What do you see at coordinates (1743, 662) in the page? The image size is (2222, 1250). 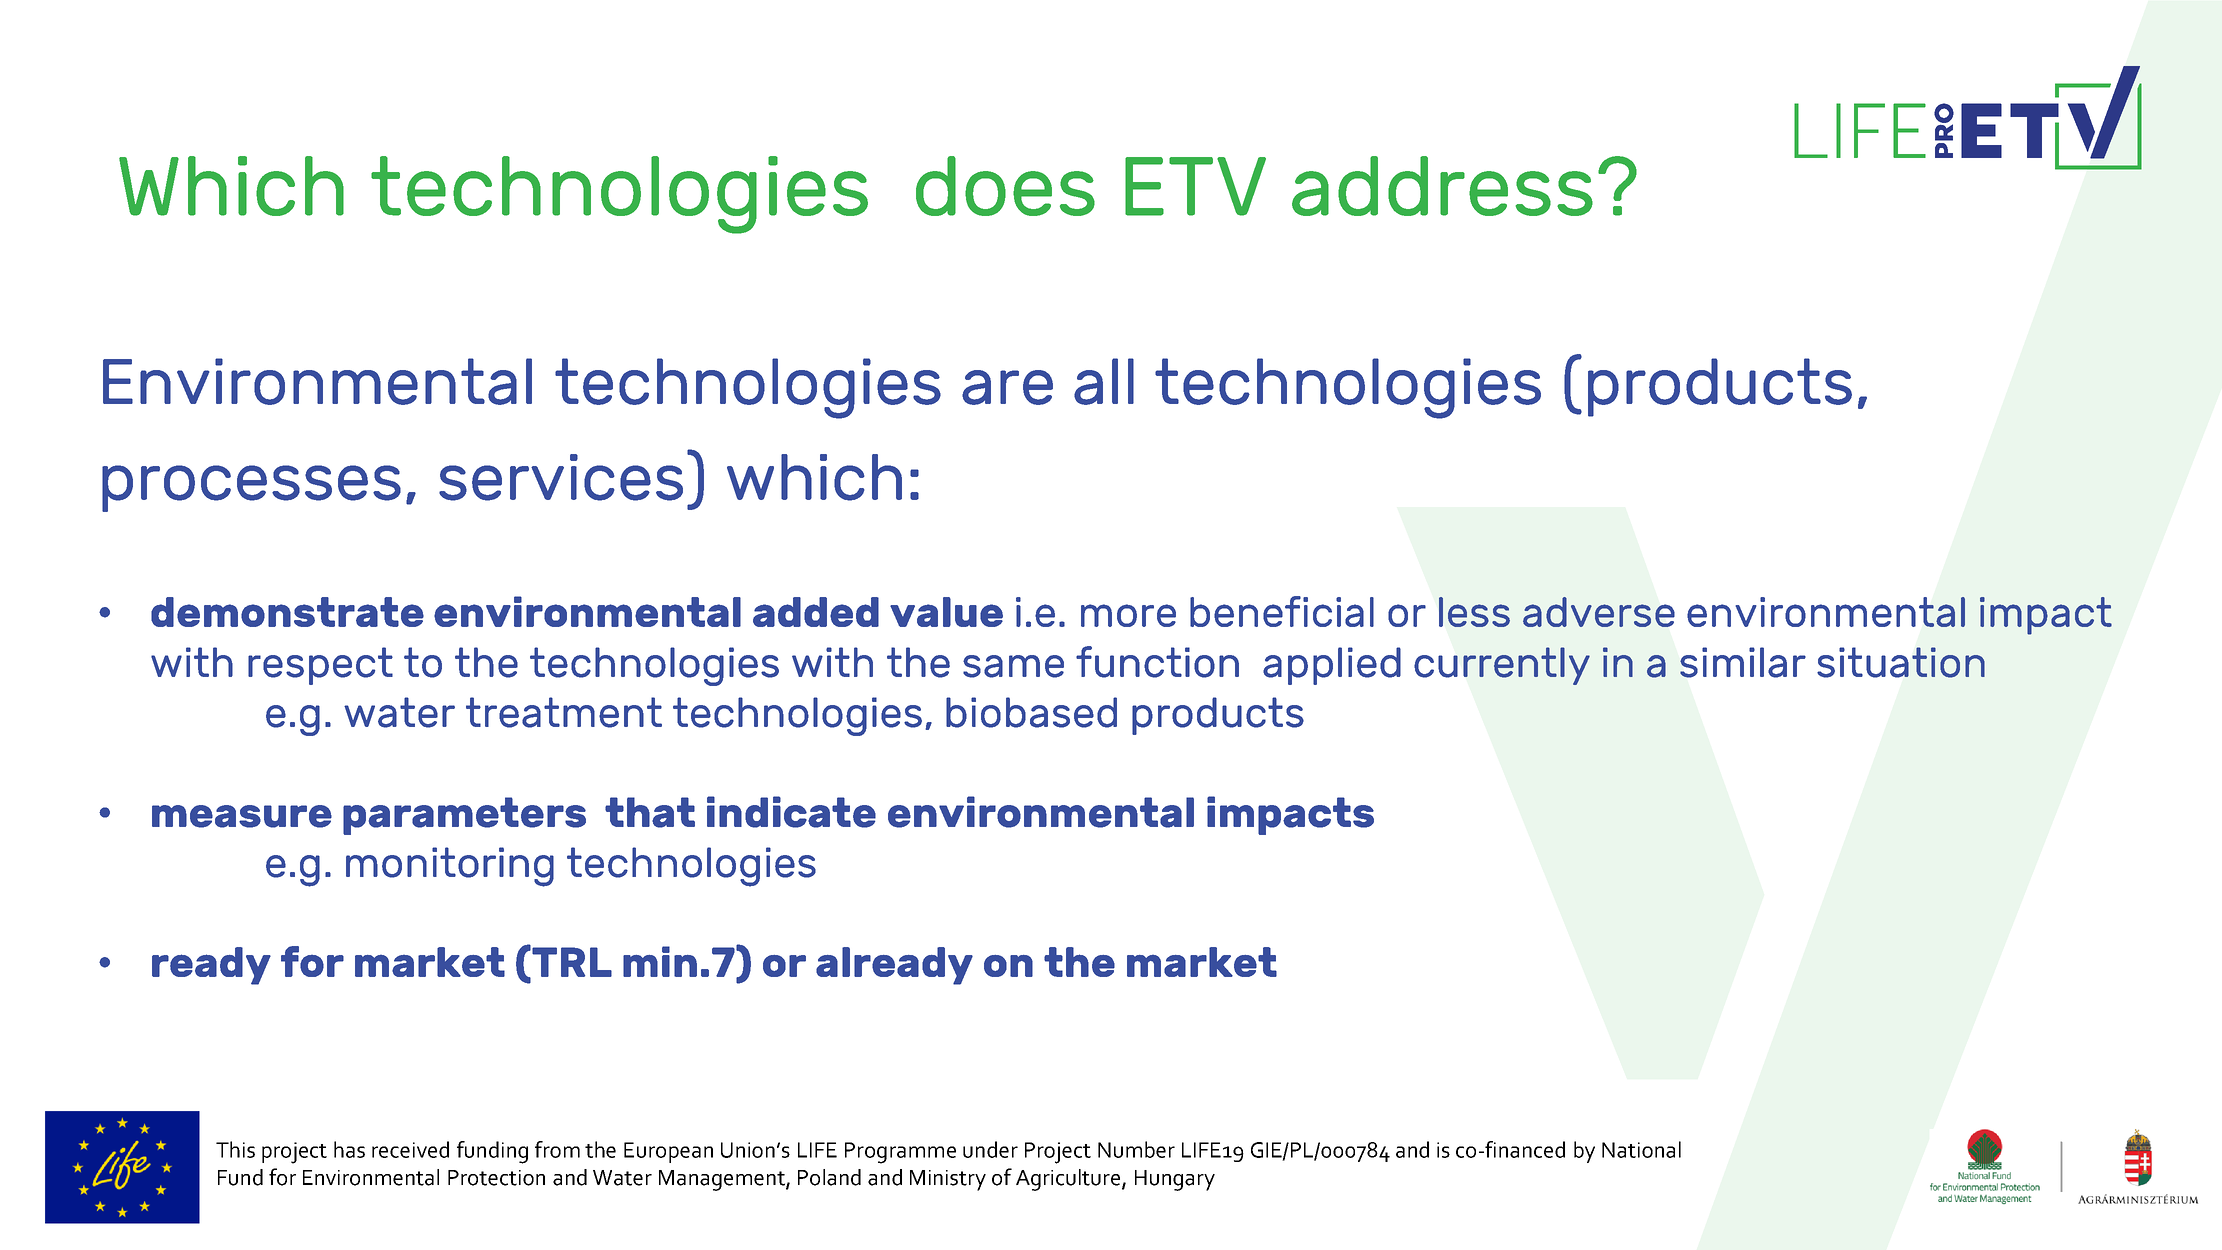 I see `similar` at bounding box center [1743, 662].
